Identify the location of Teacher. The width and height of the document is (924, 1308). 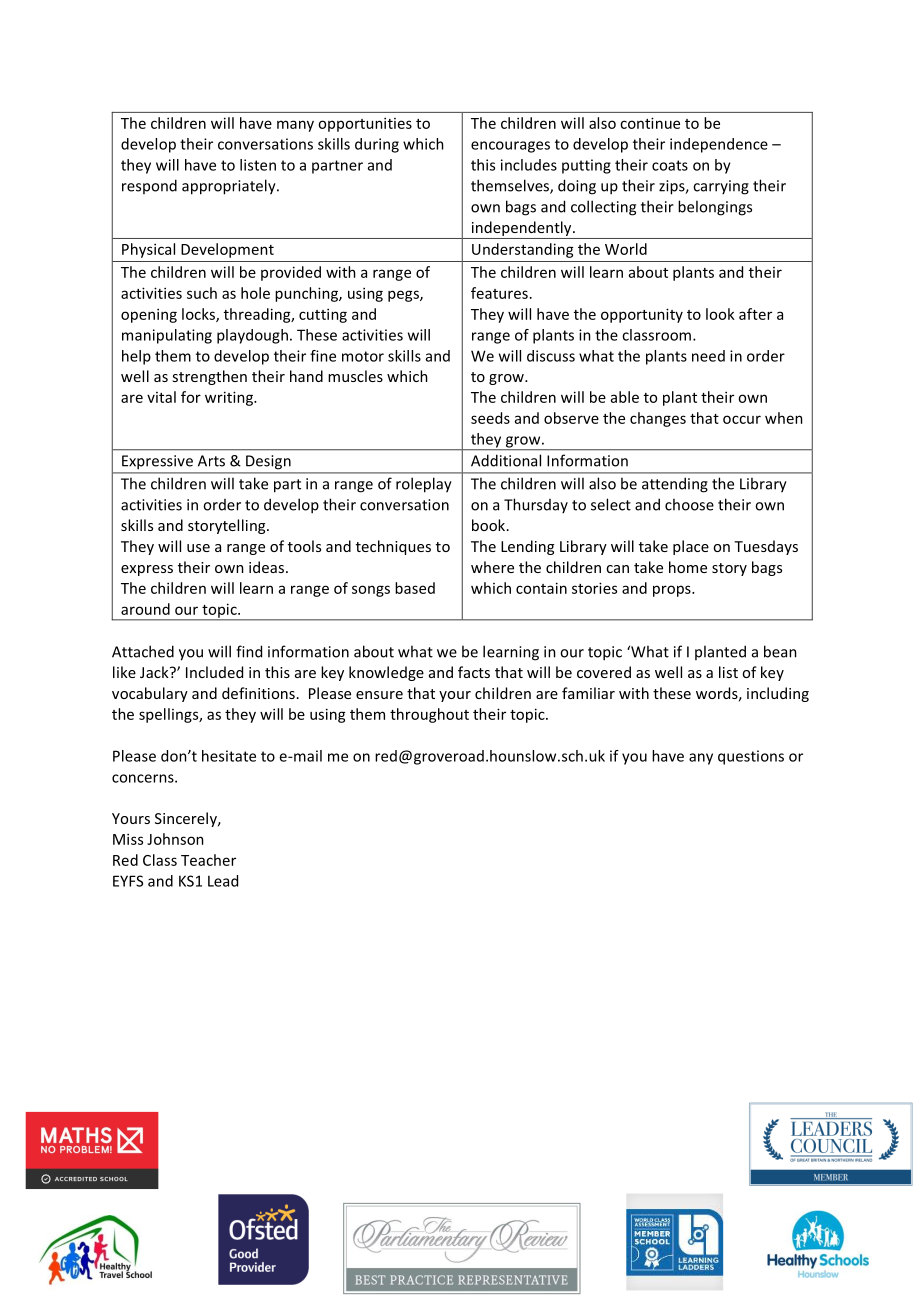
(208, 860).
